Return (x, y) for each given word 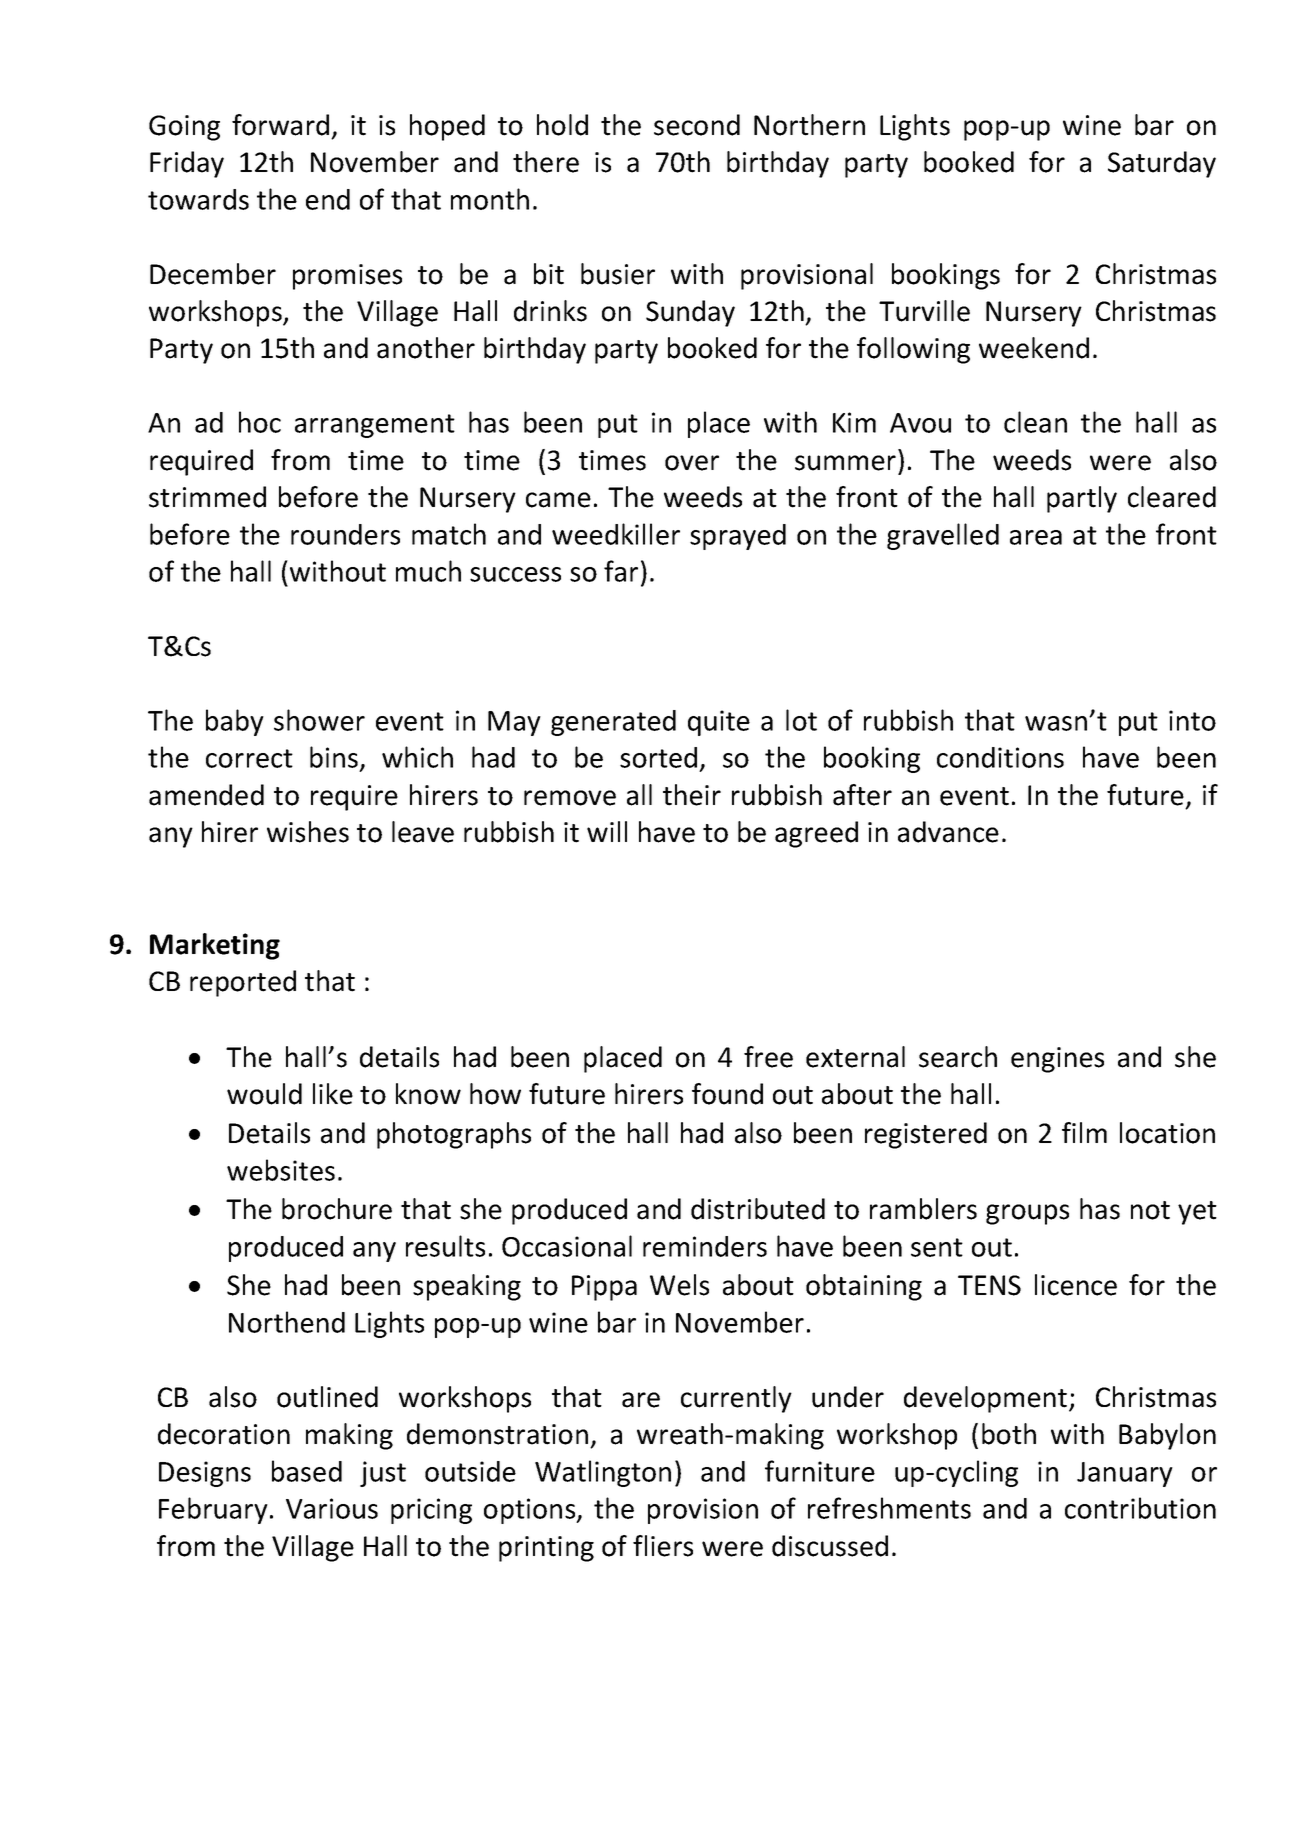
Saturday (1162, 164)
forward (280, 125)
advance (948, 832)
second (697, 125)
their (692, 795)
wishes (308, 832)
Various (332, 1508)
